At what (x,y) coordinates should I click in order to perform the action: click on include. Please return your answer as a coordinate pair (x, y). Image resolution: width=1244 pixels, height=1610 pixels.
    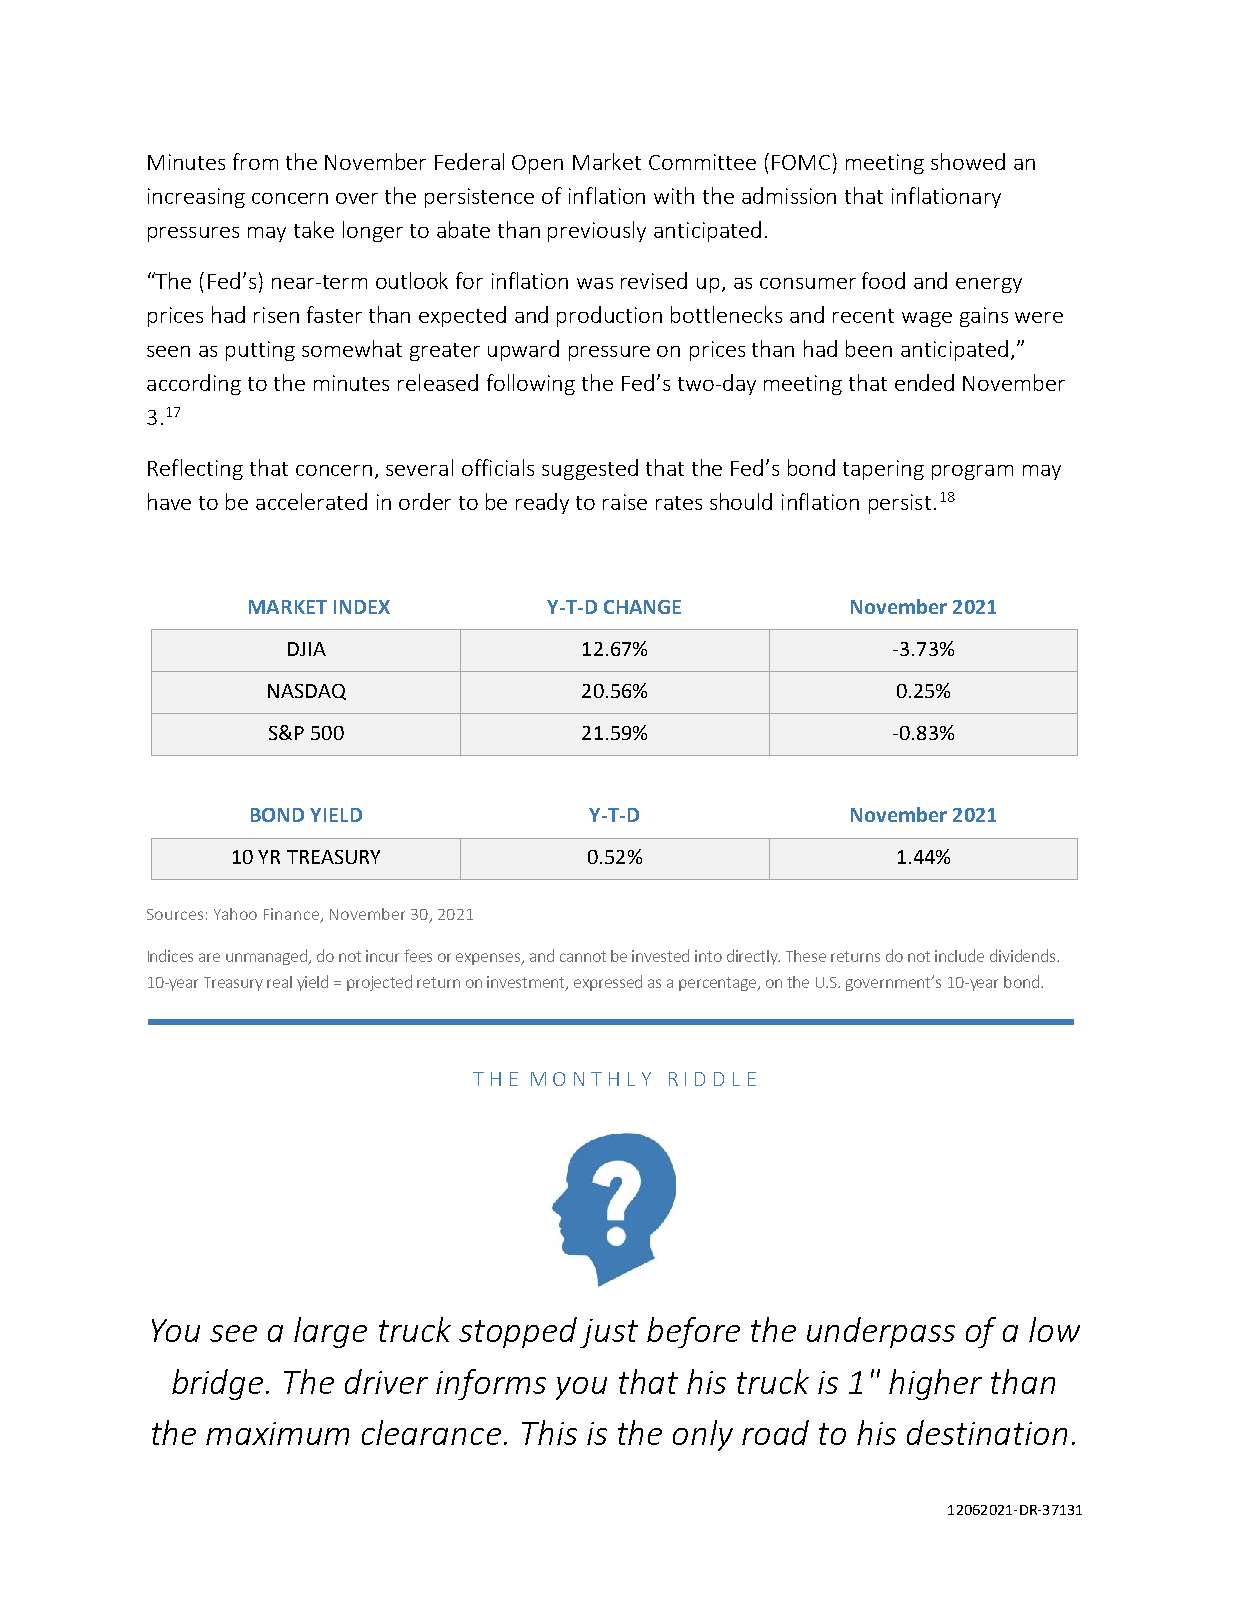
    Looking at the image, I should click on (959, 955).
